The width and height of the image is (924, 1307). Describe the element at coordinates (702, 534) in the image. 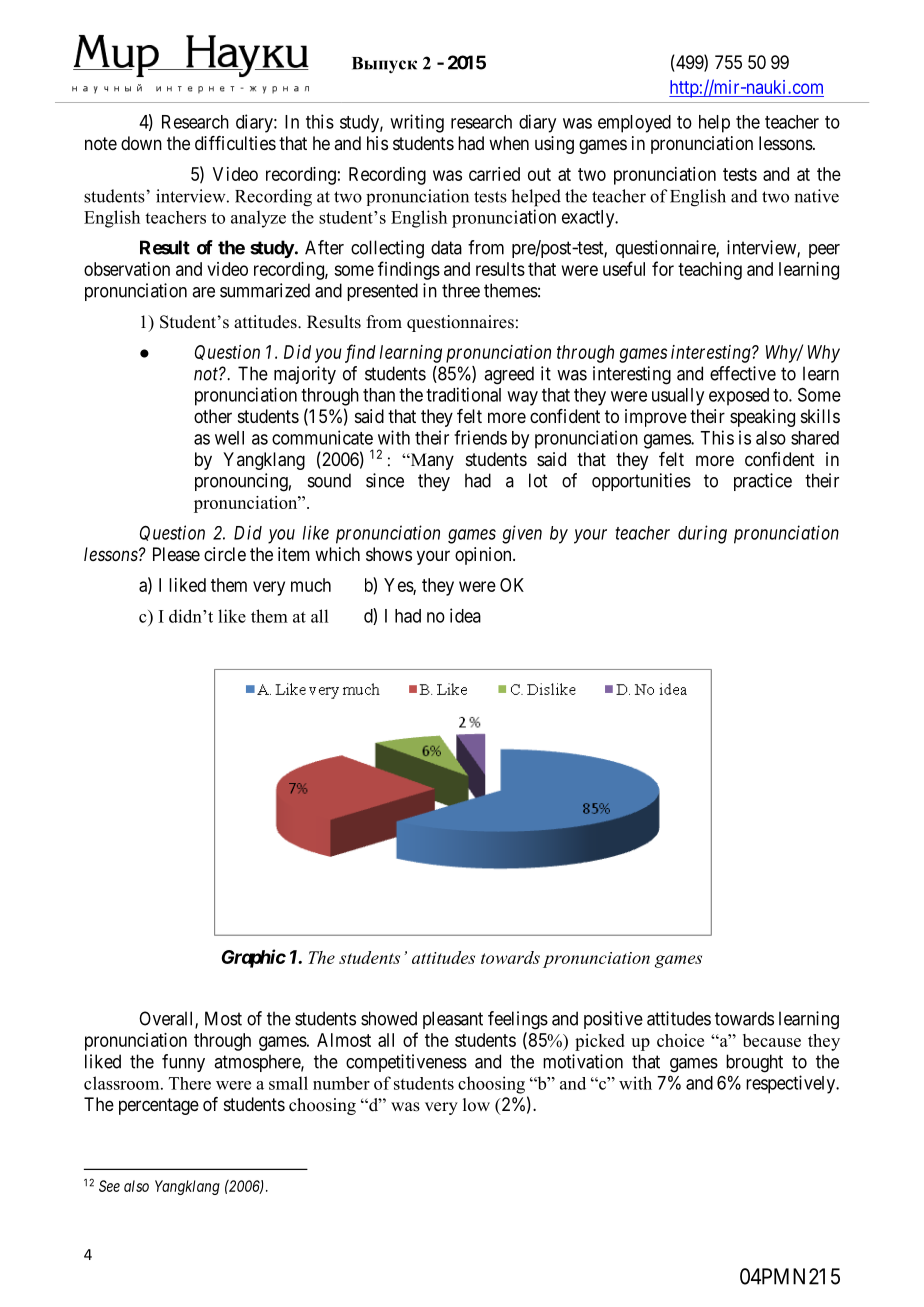

I see `during` at that location.
